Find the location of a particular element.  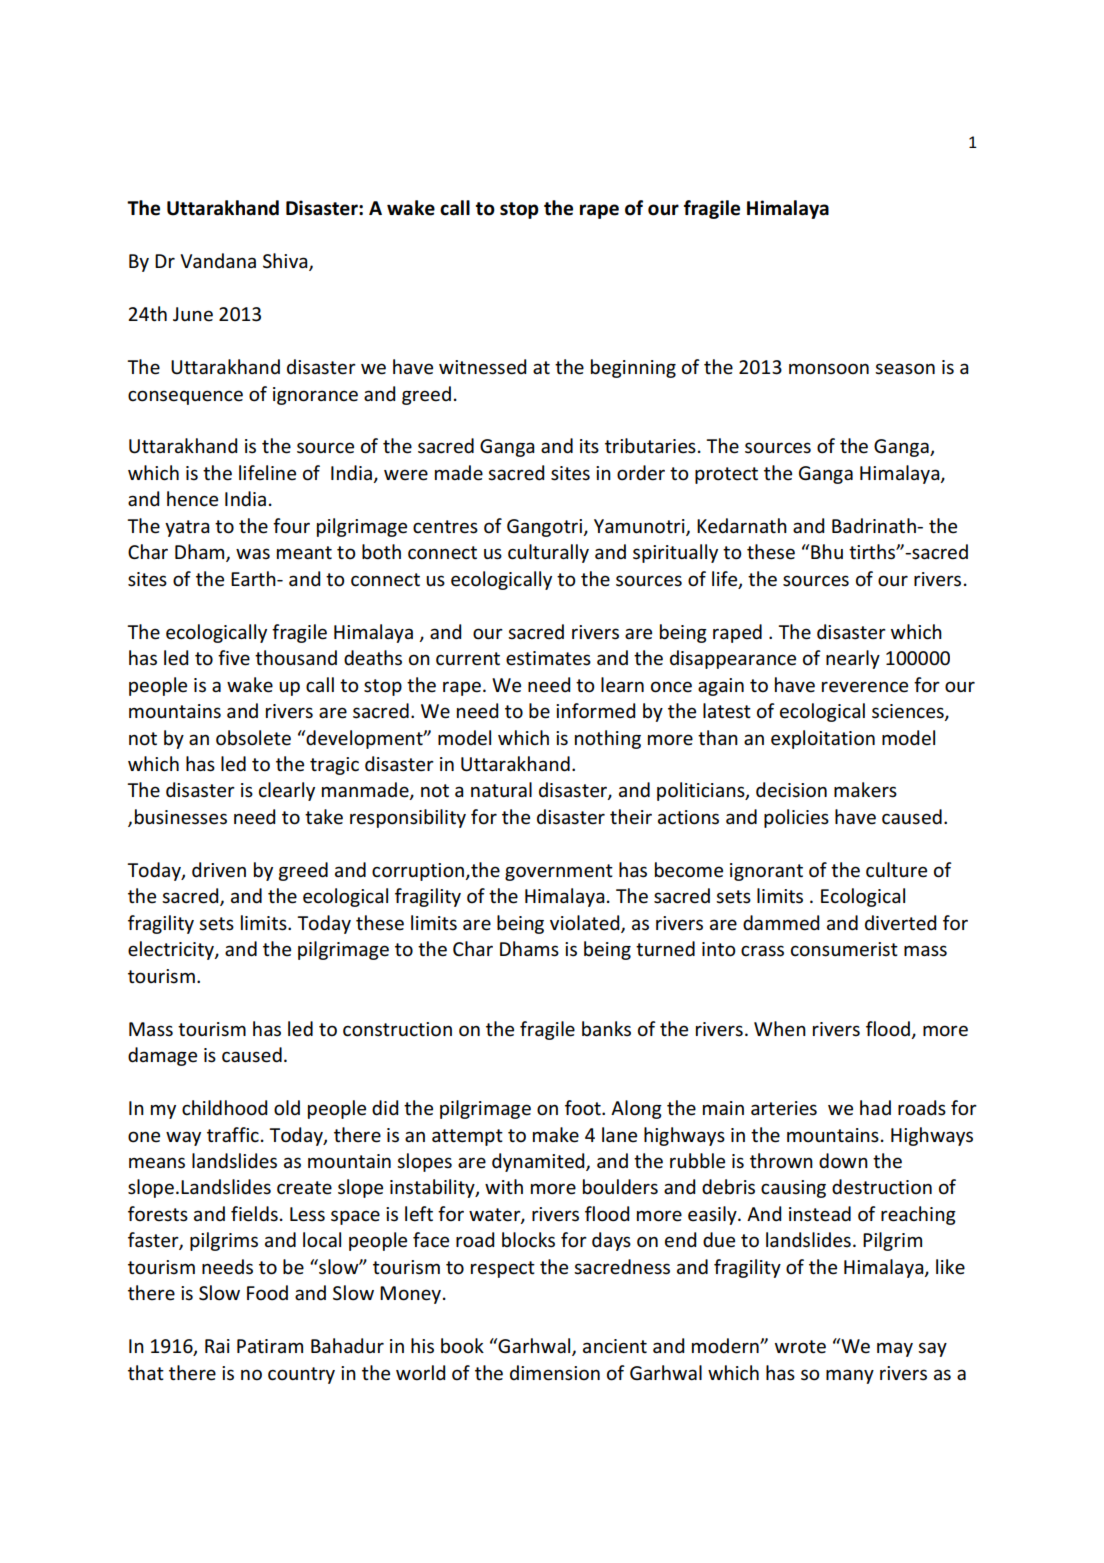

childhood is located at coordinates (224, 1108).
